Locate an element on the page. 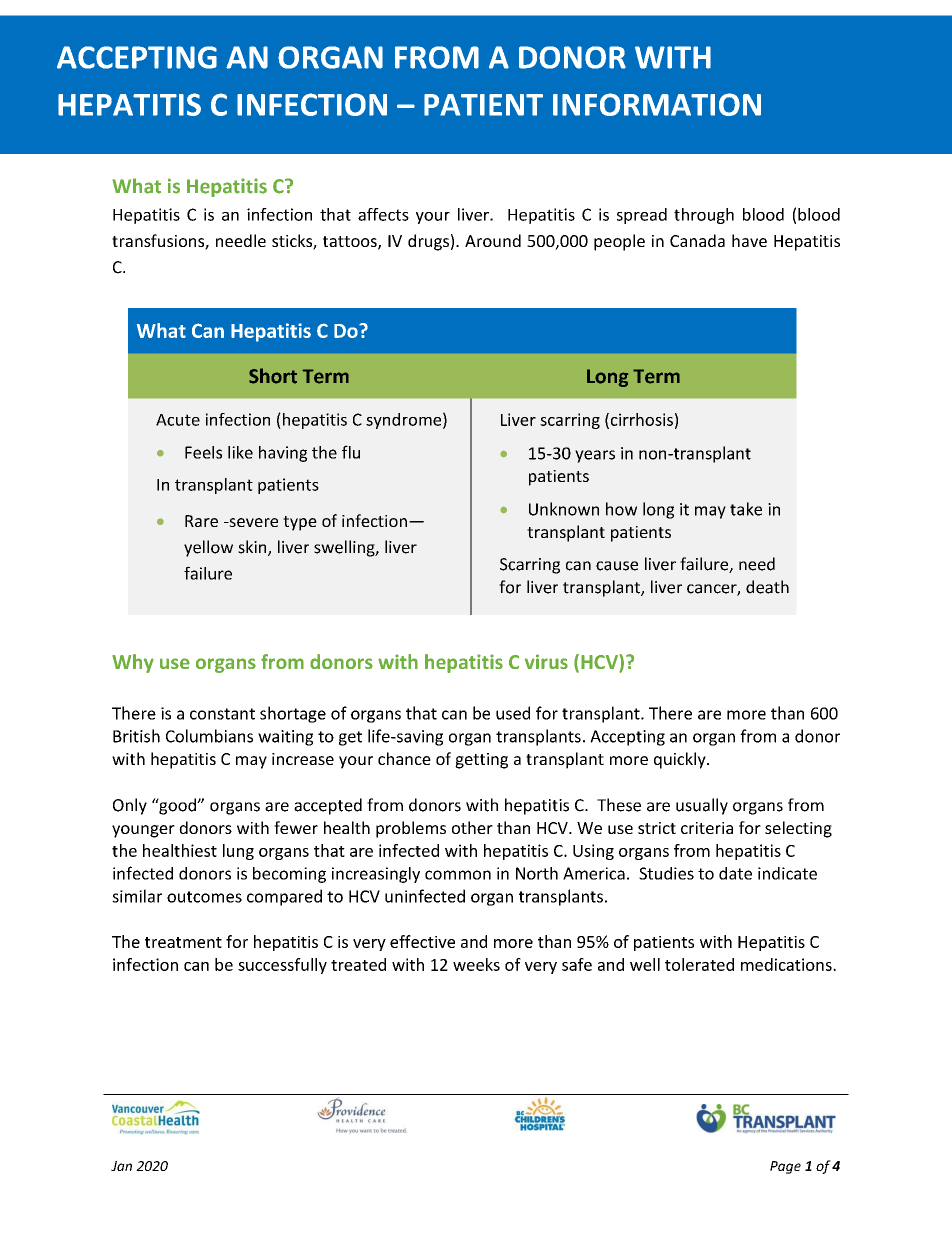 This image has height=1233, width=952. Why is located at coordinates (133, 663).
